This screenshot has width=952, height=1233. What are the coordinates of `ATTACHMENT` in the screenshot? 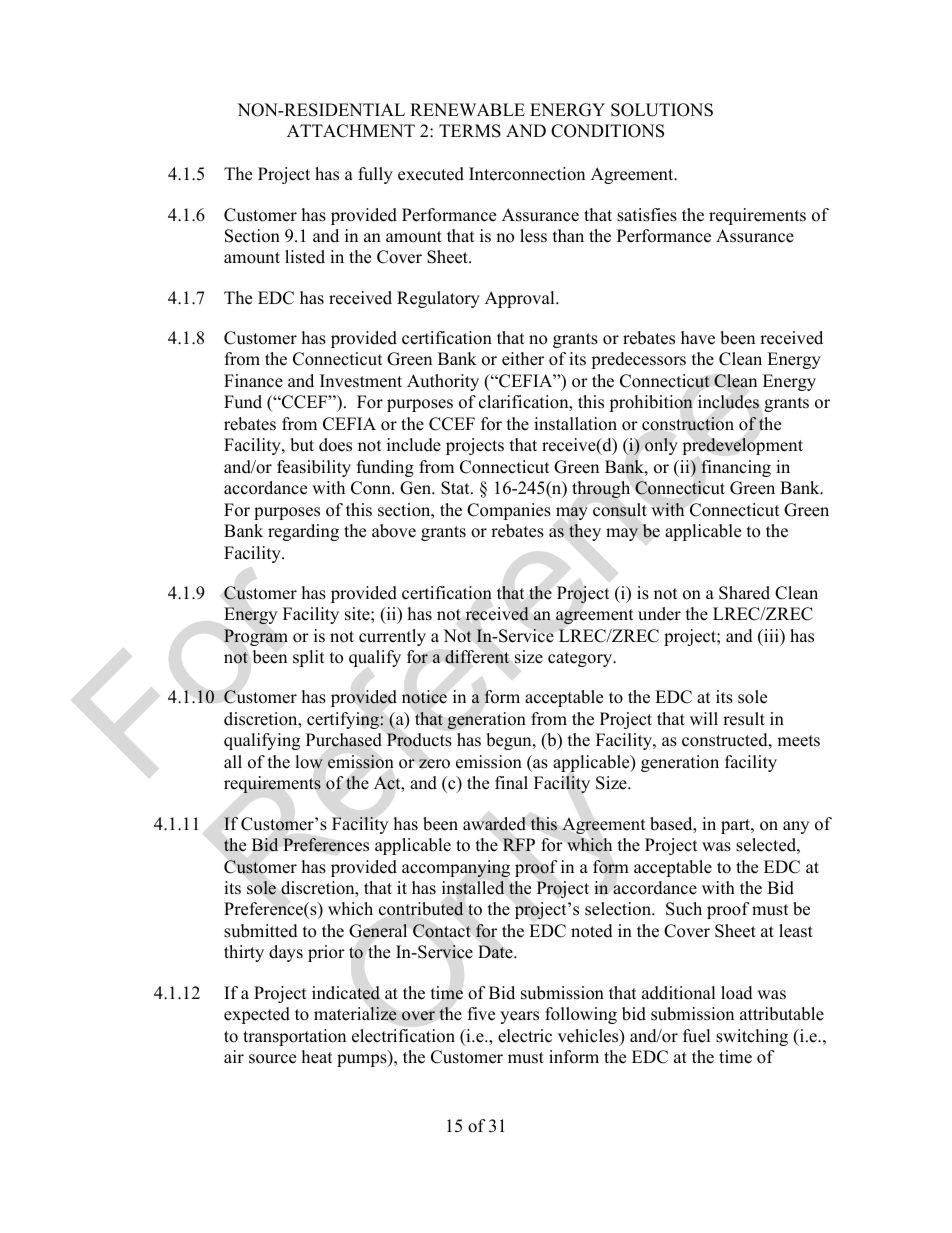 It's located at (351, 131).
